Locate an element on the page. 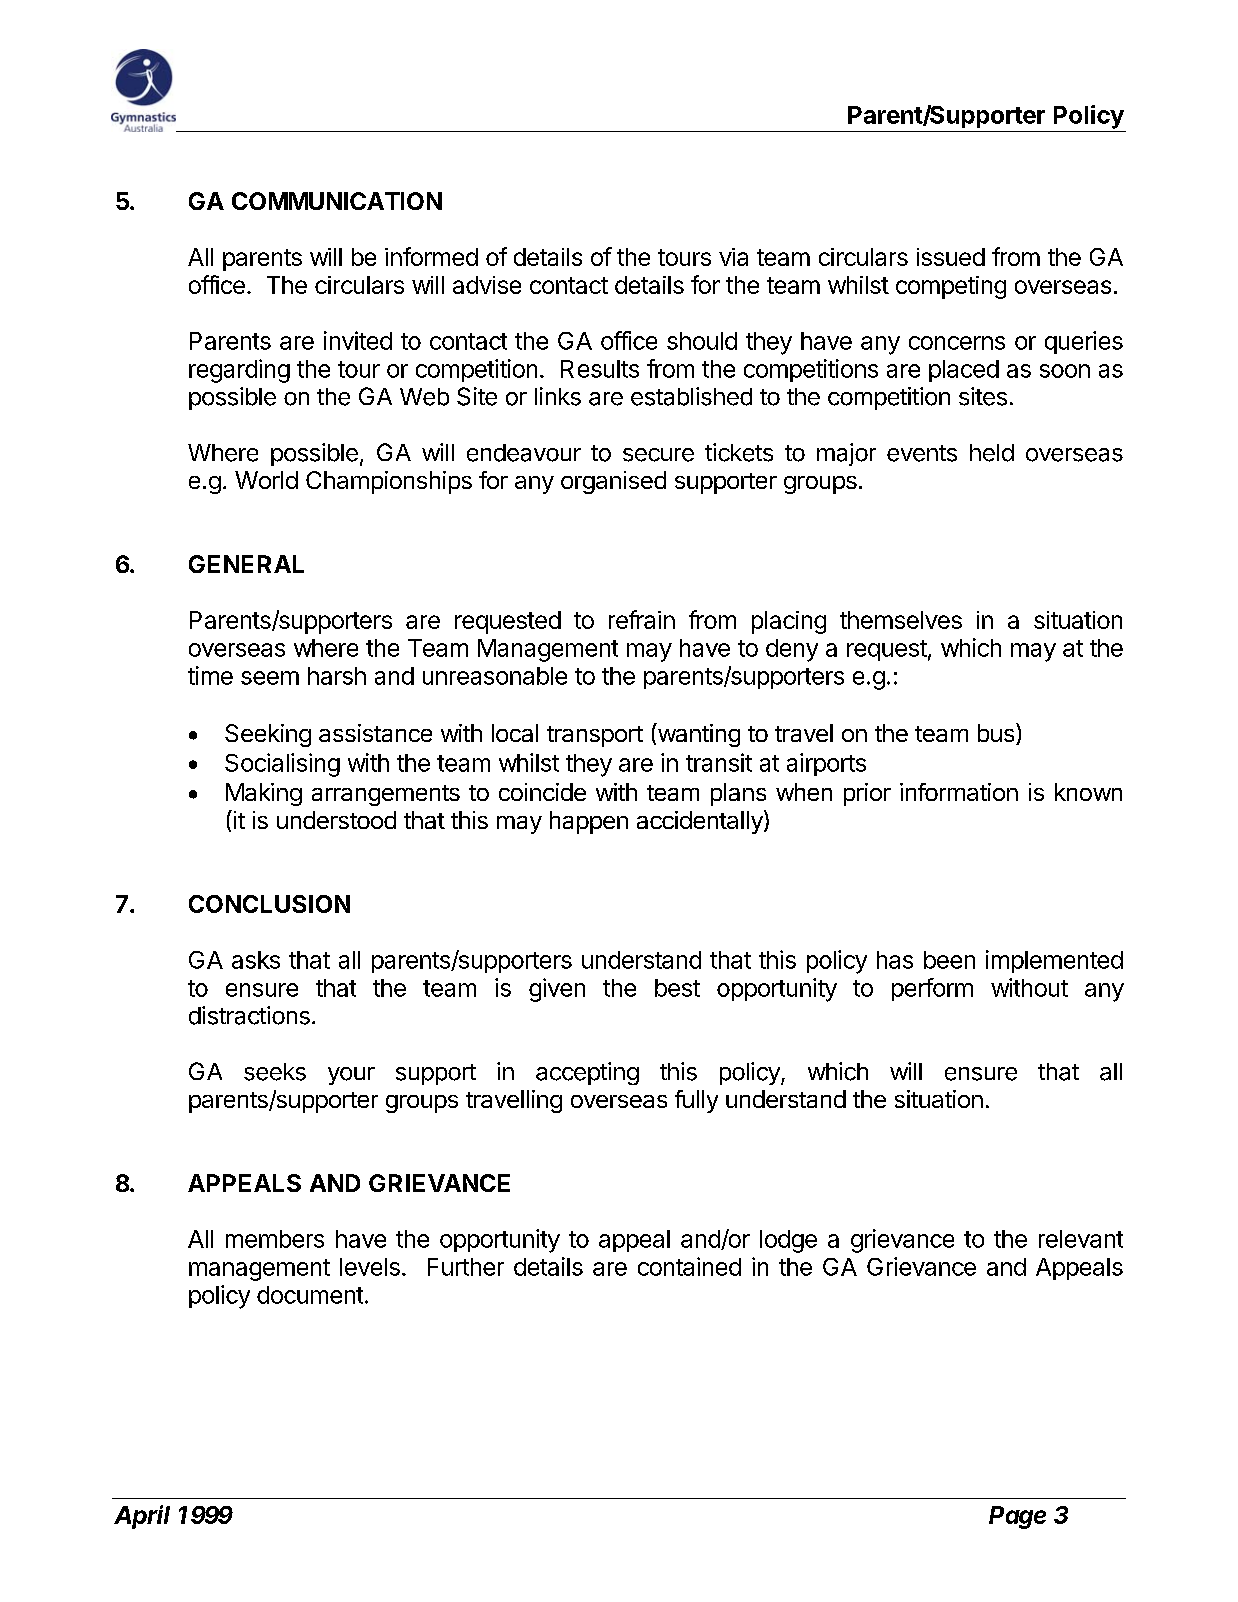 The height and width of the document is (1602, 1238). via is located at coordinates (733, 257).
